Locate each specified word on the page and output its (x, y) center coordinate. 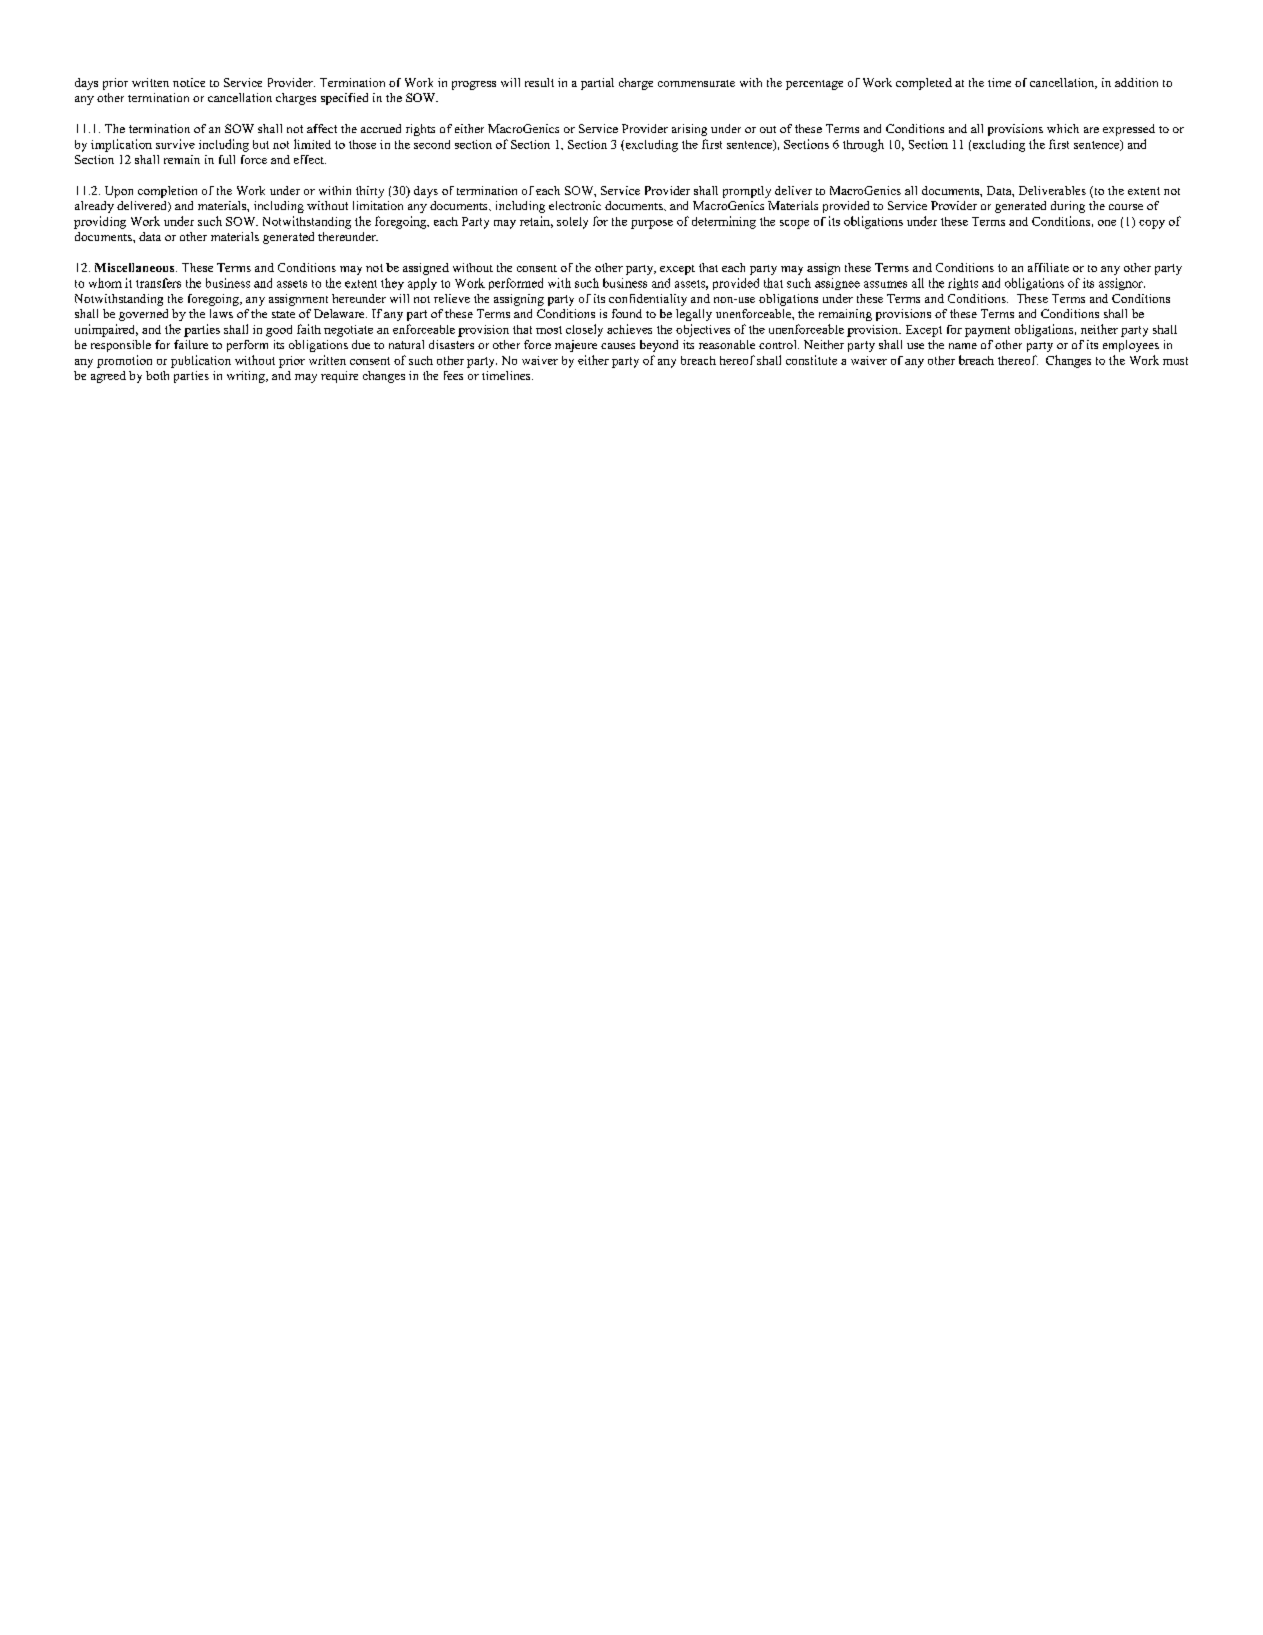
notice (189, 82)
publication (201, 361)
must (1175, 361)
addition (1136, 82)
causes (618, 346)
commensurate (696, 83)
